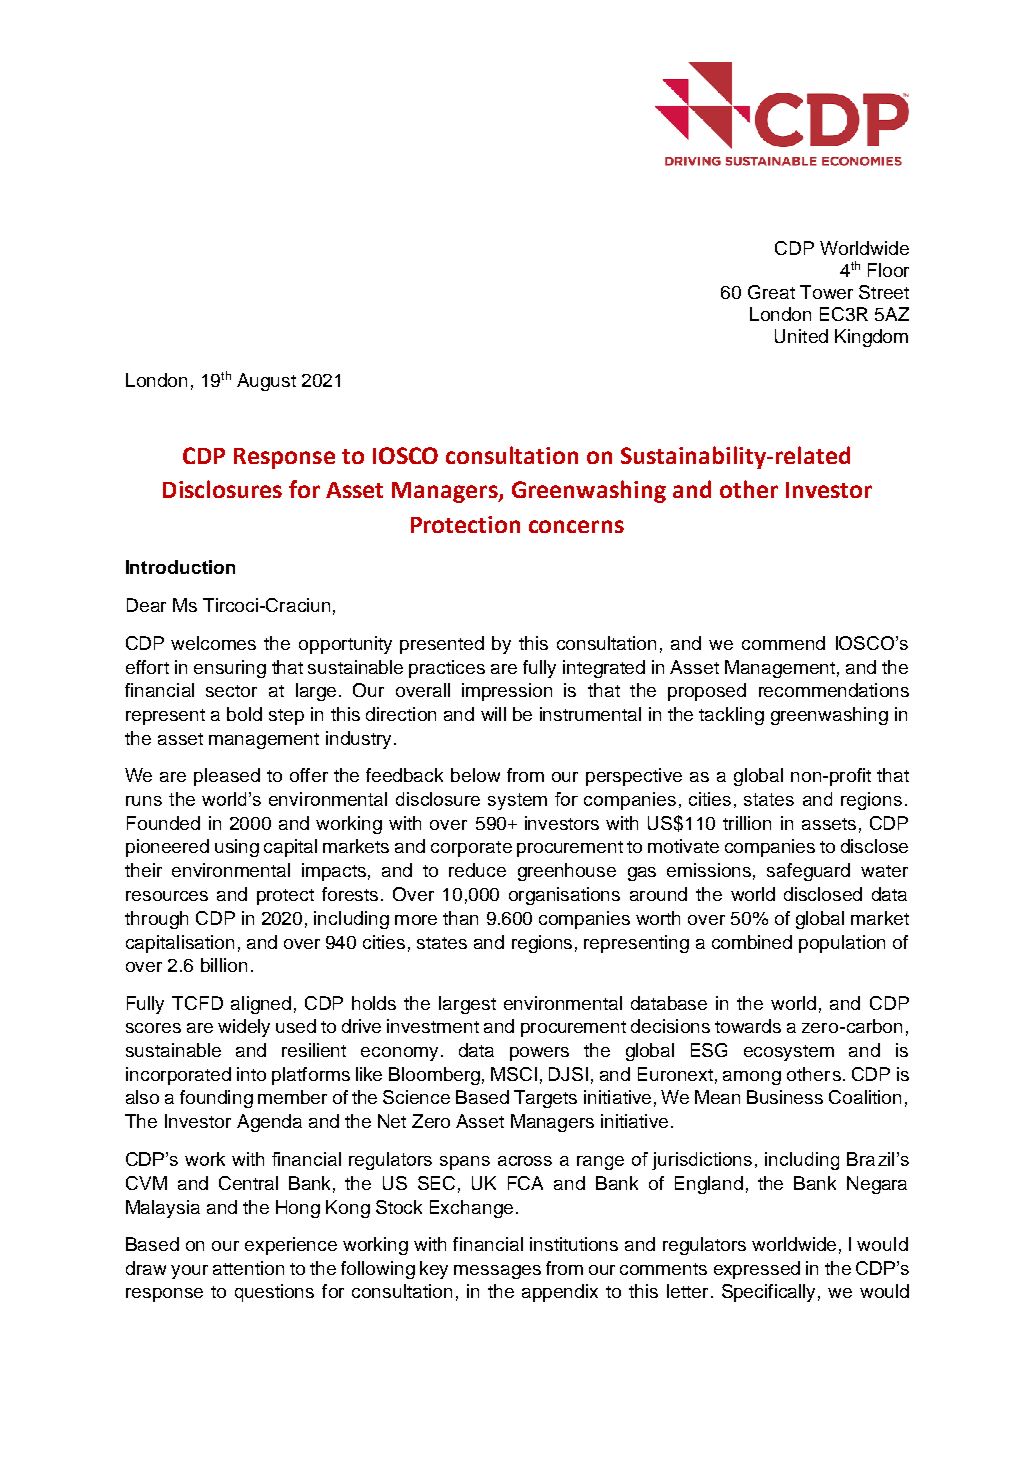 Image resolution: width=1034 pixels, height=1463 pixels. I want to click on messages, so click(497, 1272).
